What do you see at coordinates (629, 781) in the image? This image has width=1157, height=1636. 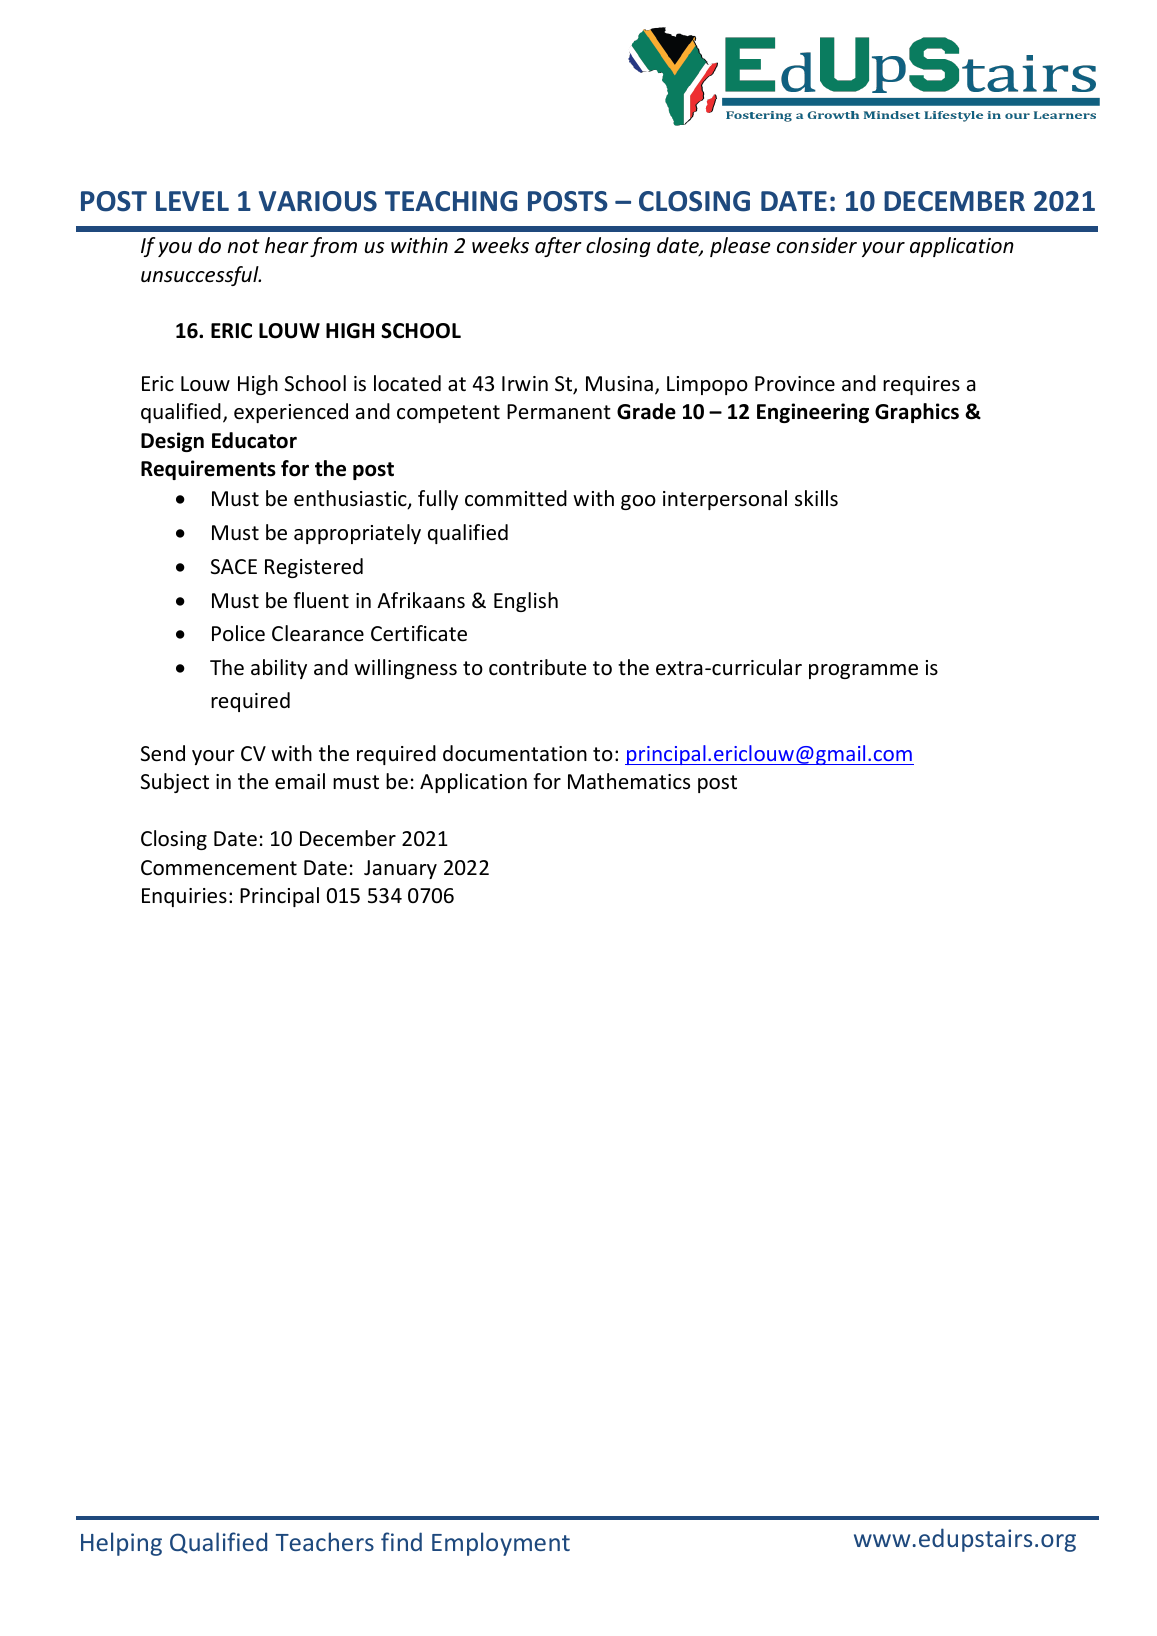 I see `Mathematics` at bounding box center [629, 781].
